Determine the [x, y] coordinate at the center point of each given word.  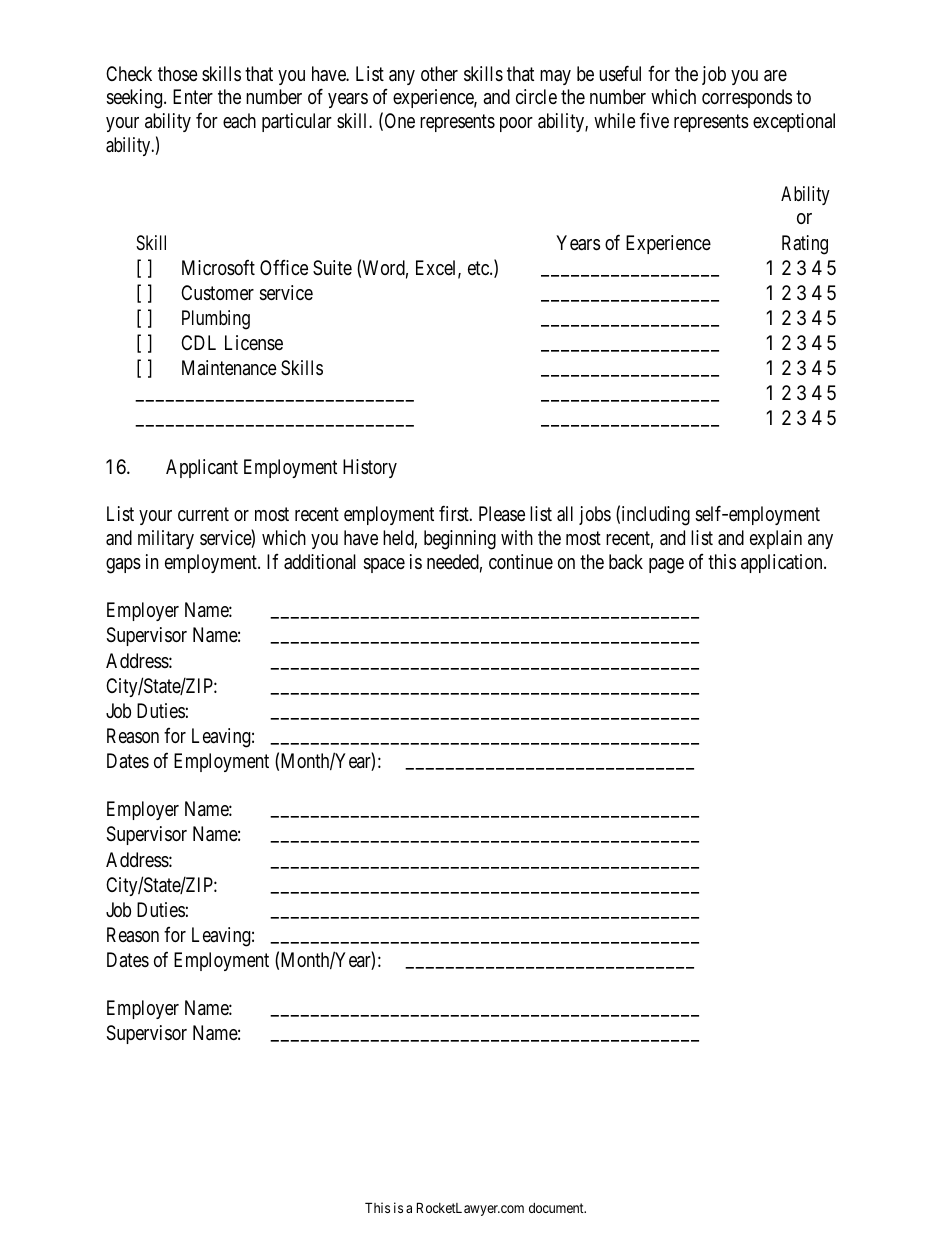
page [666, 566]
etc [479, 268]
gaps [123, 566]
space [384, 565]
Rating [805, 245]
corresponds [747, 98]
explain [776, 539]
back [626, 562]
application [783, 563]
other [439, 73]
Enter [193, 96]
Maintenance [229, 368]
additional [320, 562]
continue [521, 561]
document [557, 1208]
